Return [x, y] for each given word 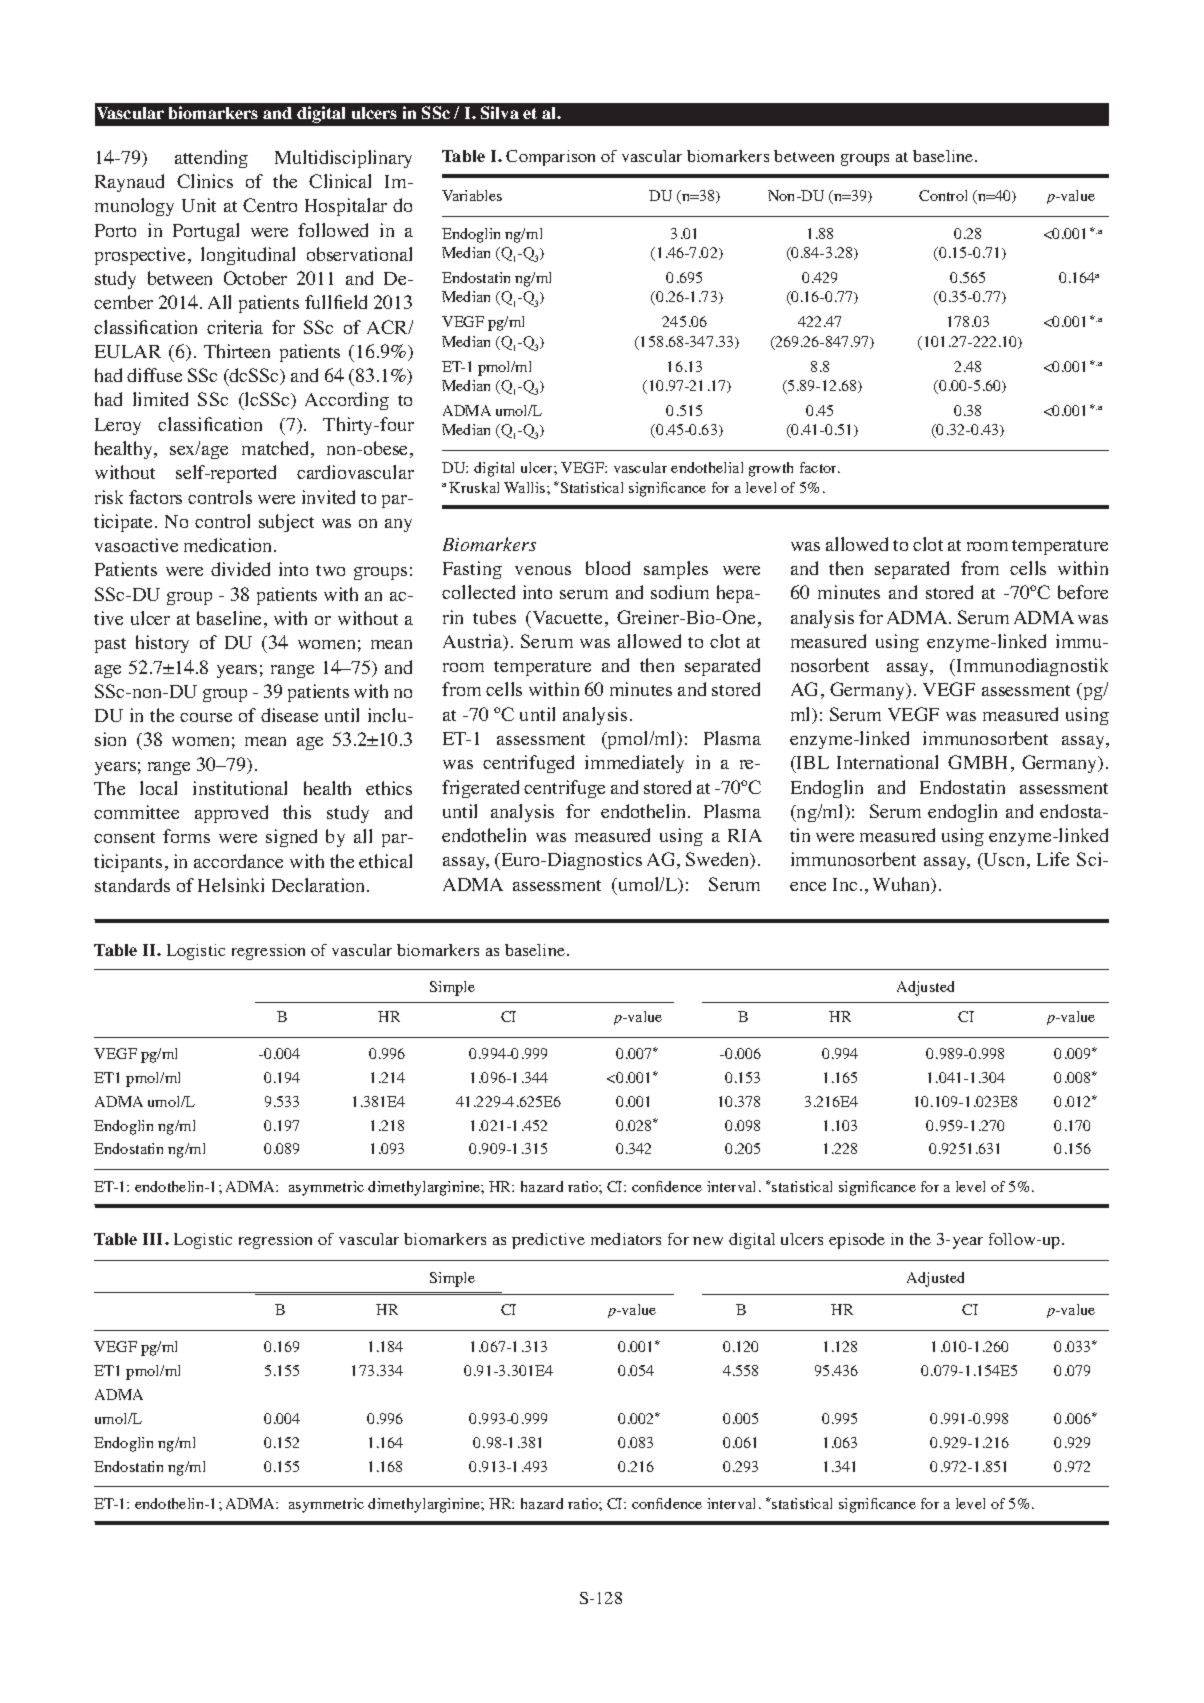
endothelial [707, 467]
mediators [626, 1239]
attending [211, 159]
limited [160, 399]
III [154, 1239]
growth [771, 469]
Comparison [550, 158]
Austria [474, 642]
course [206, 717]
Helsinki [231, 885]
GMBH [977, 762]
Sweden [719, 860]
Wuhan [903, 885]
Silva [500, 112]
